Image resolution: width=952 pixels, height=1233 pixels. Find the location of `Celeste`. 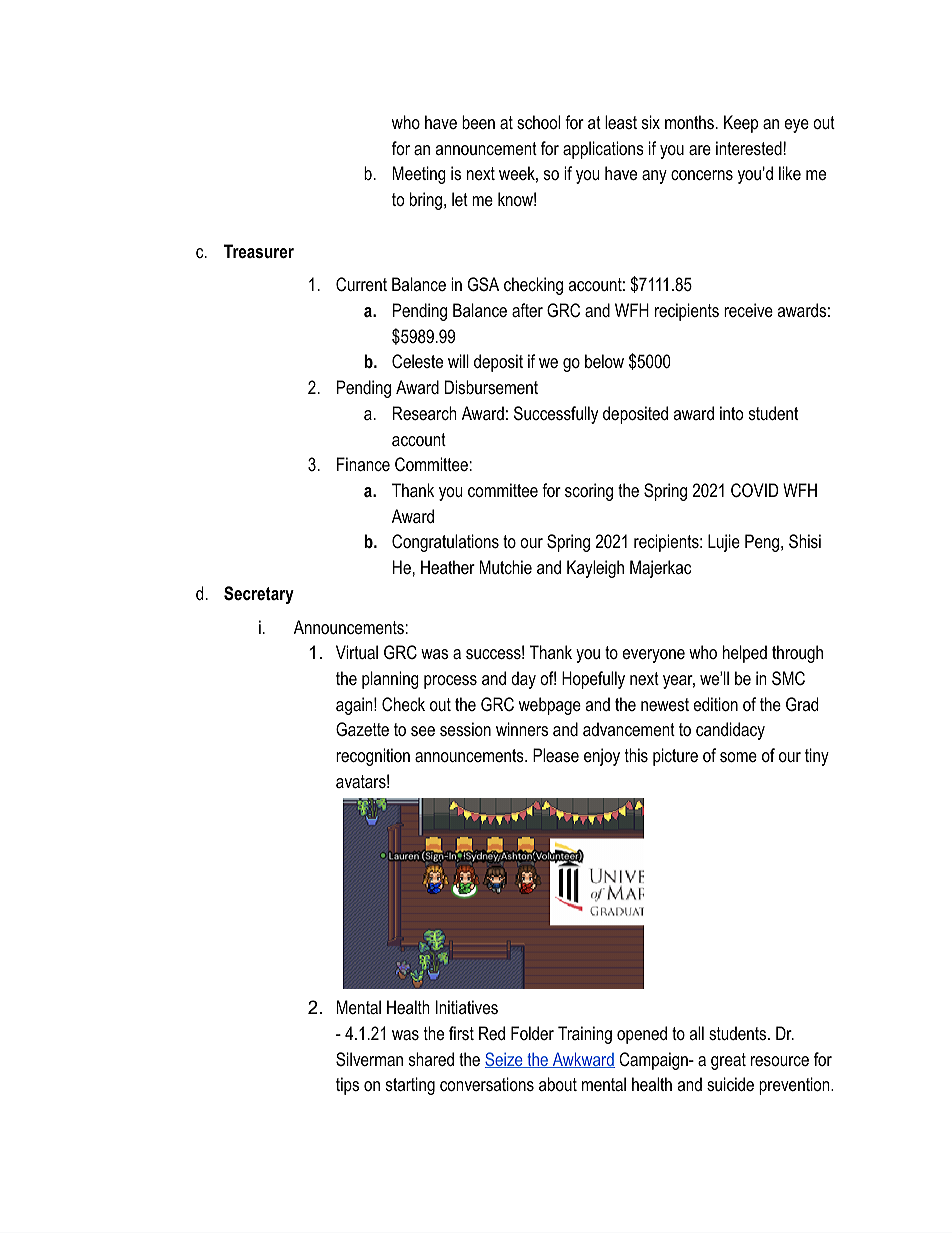

Celeste is located at coordinates (417, 361).
